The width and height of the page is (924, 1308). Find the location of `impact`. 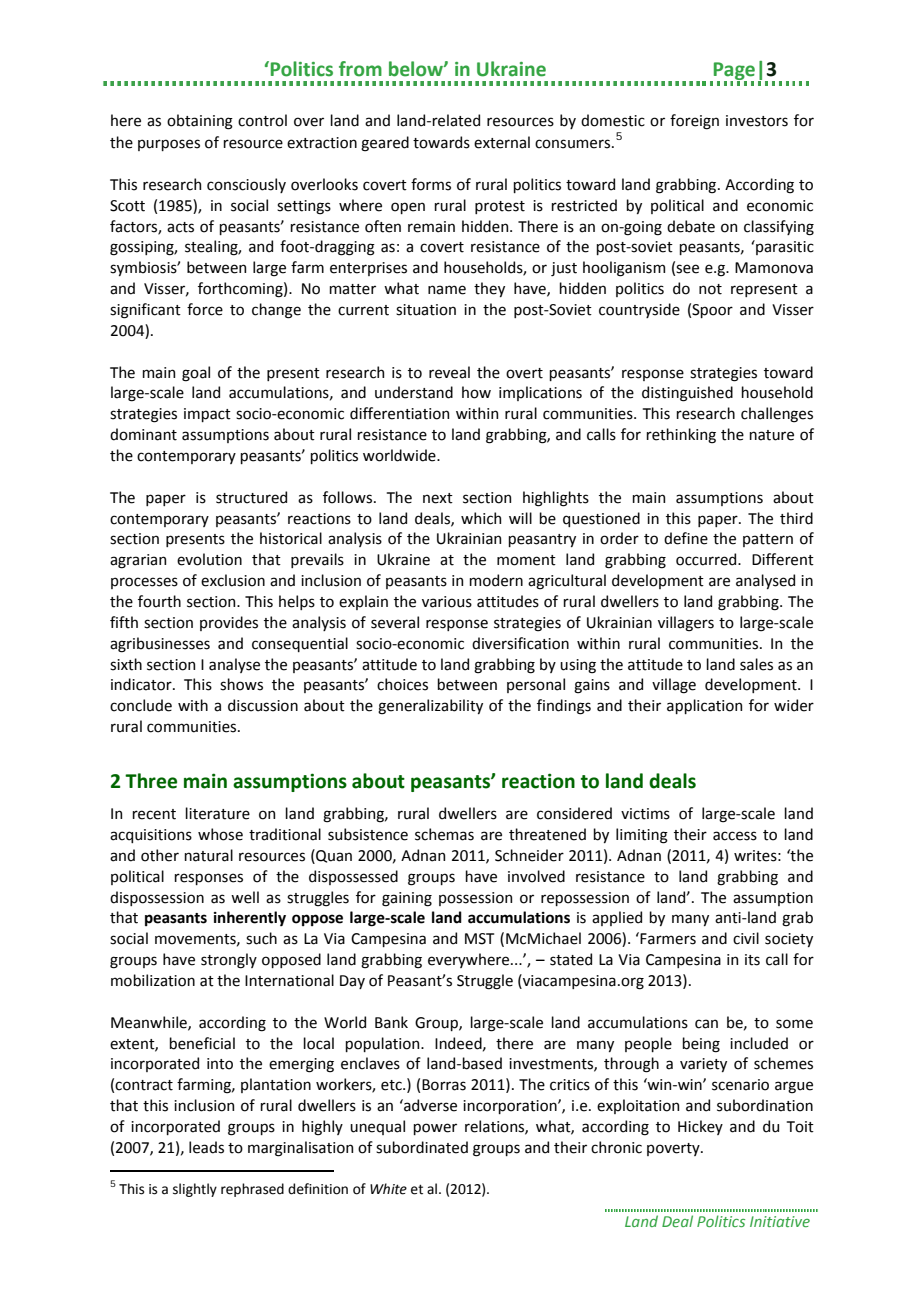

impact is located at coordinates (207, 415).
